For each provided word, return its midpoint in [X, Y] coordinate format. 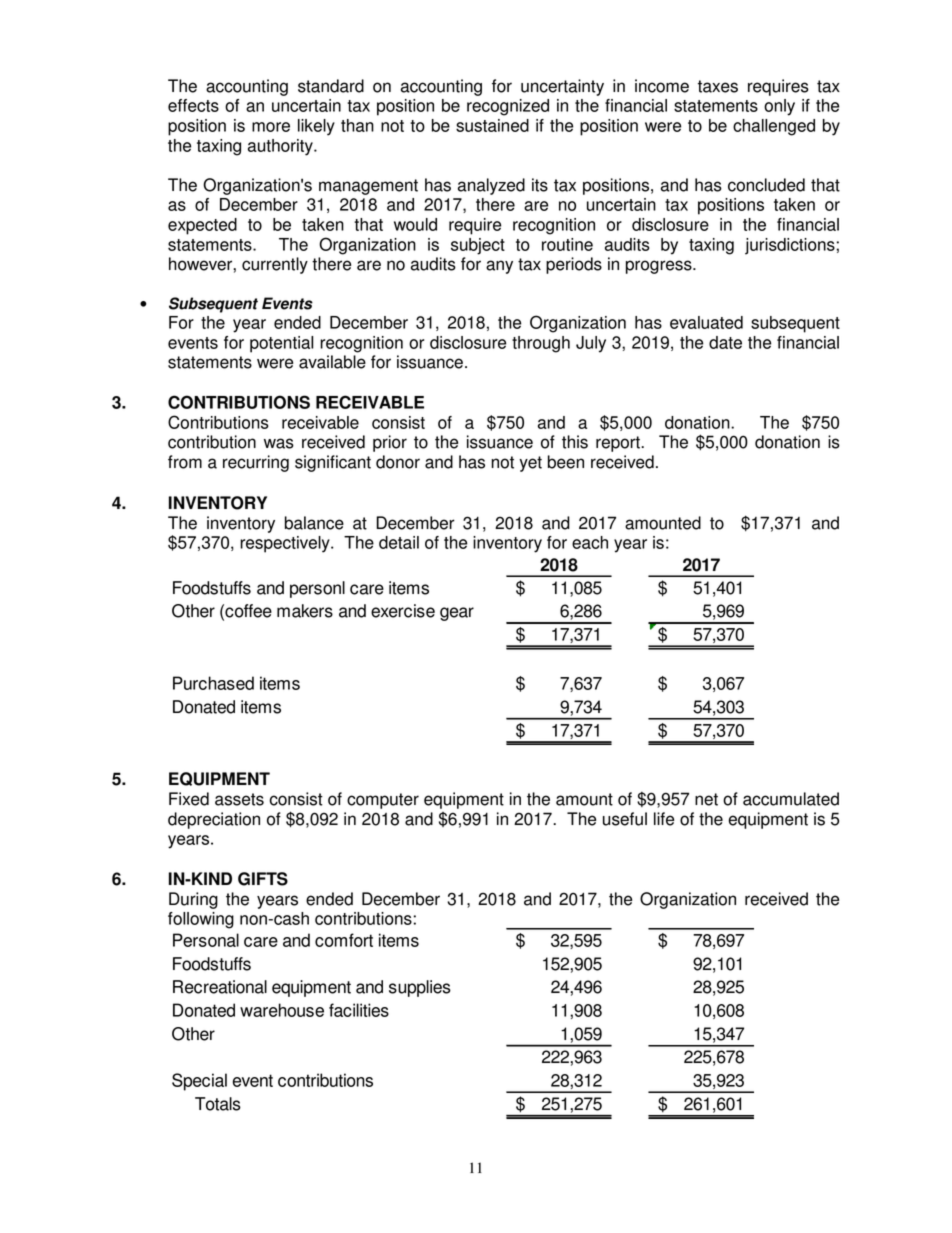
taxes [718, 86]
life [664, 819]
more [271, 127]
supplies [420, 988]
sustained [492, 125]
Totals [218, 1104]
